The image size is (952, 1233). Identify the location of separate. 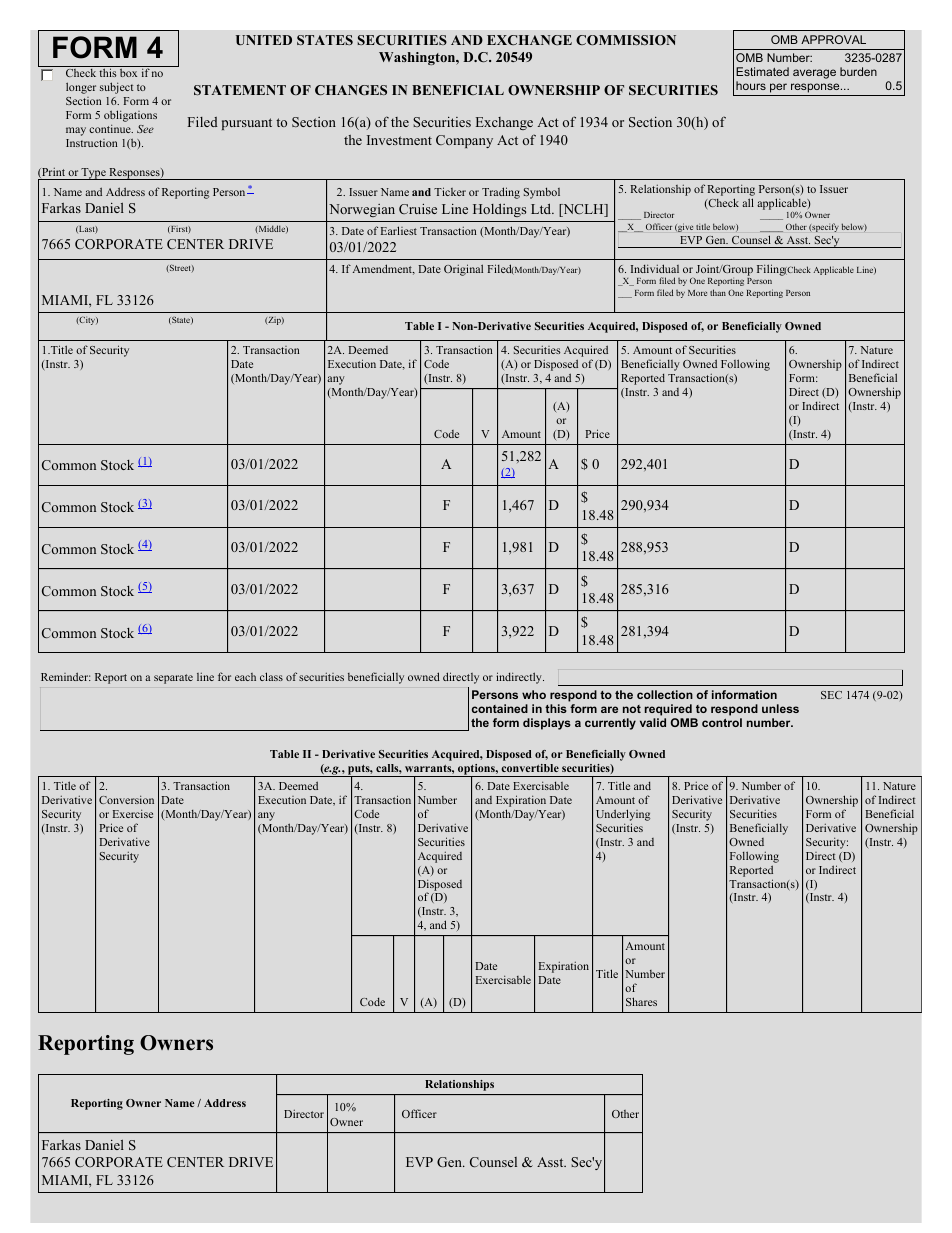
(173, 679).
